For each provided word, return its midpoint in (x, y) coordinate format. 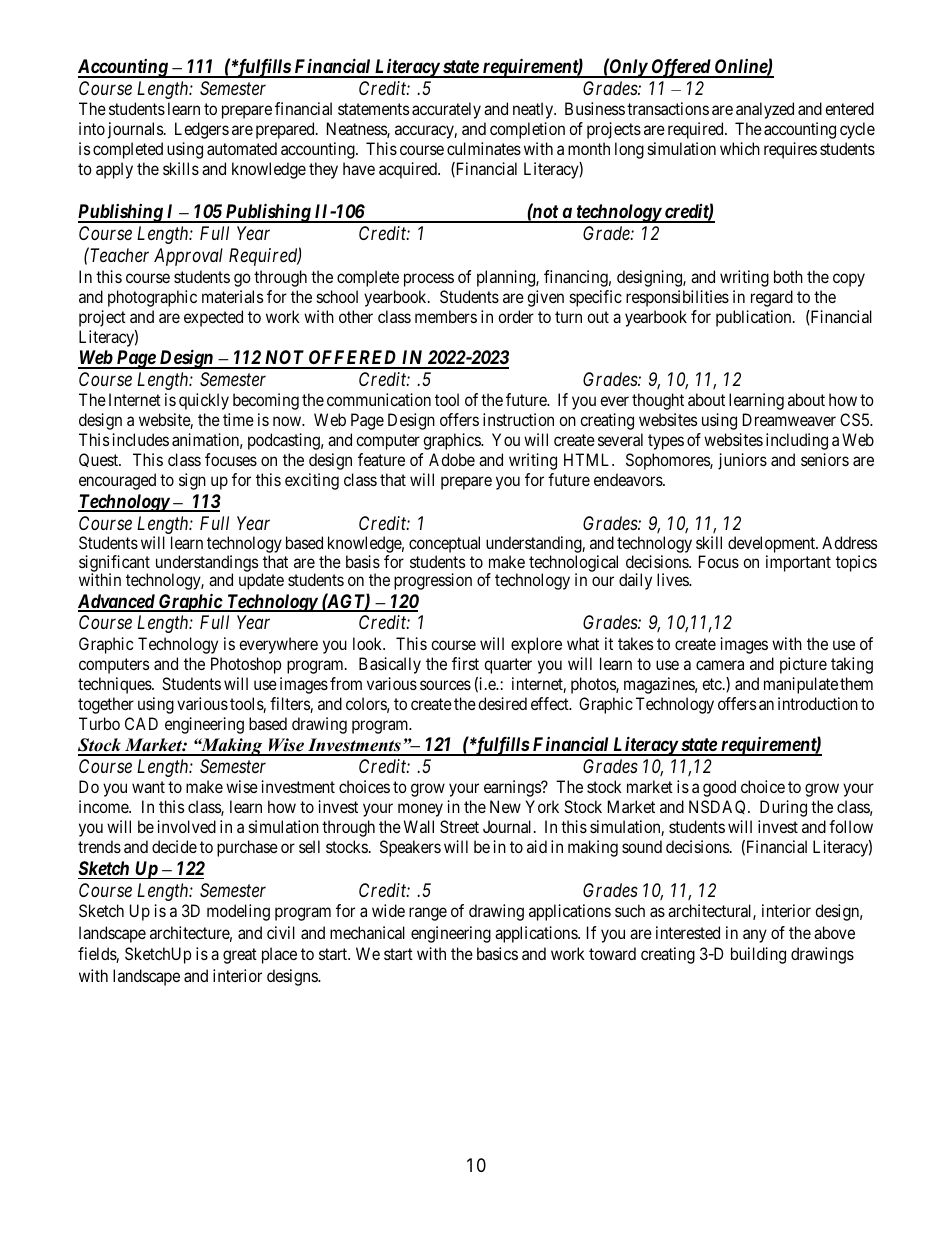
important (798, 563)
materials (232, 296)
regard (772, 298)
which (740, 148)
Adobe (452, 459)
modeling (238, 912)
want (148, 787)
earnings (513, 788)
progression (433, 581)
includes (140, 439)
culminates (484, 148)
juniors (742, 461)
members (446, 316)
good (719, 788)
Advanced (117, 602)
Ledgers (202, 130)
